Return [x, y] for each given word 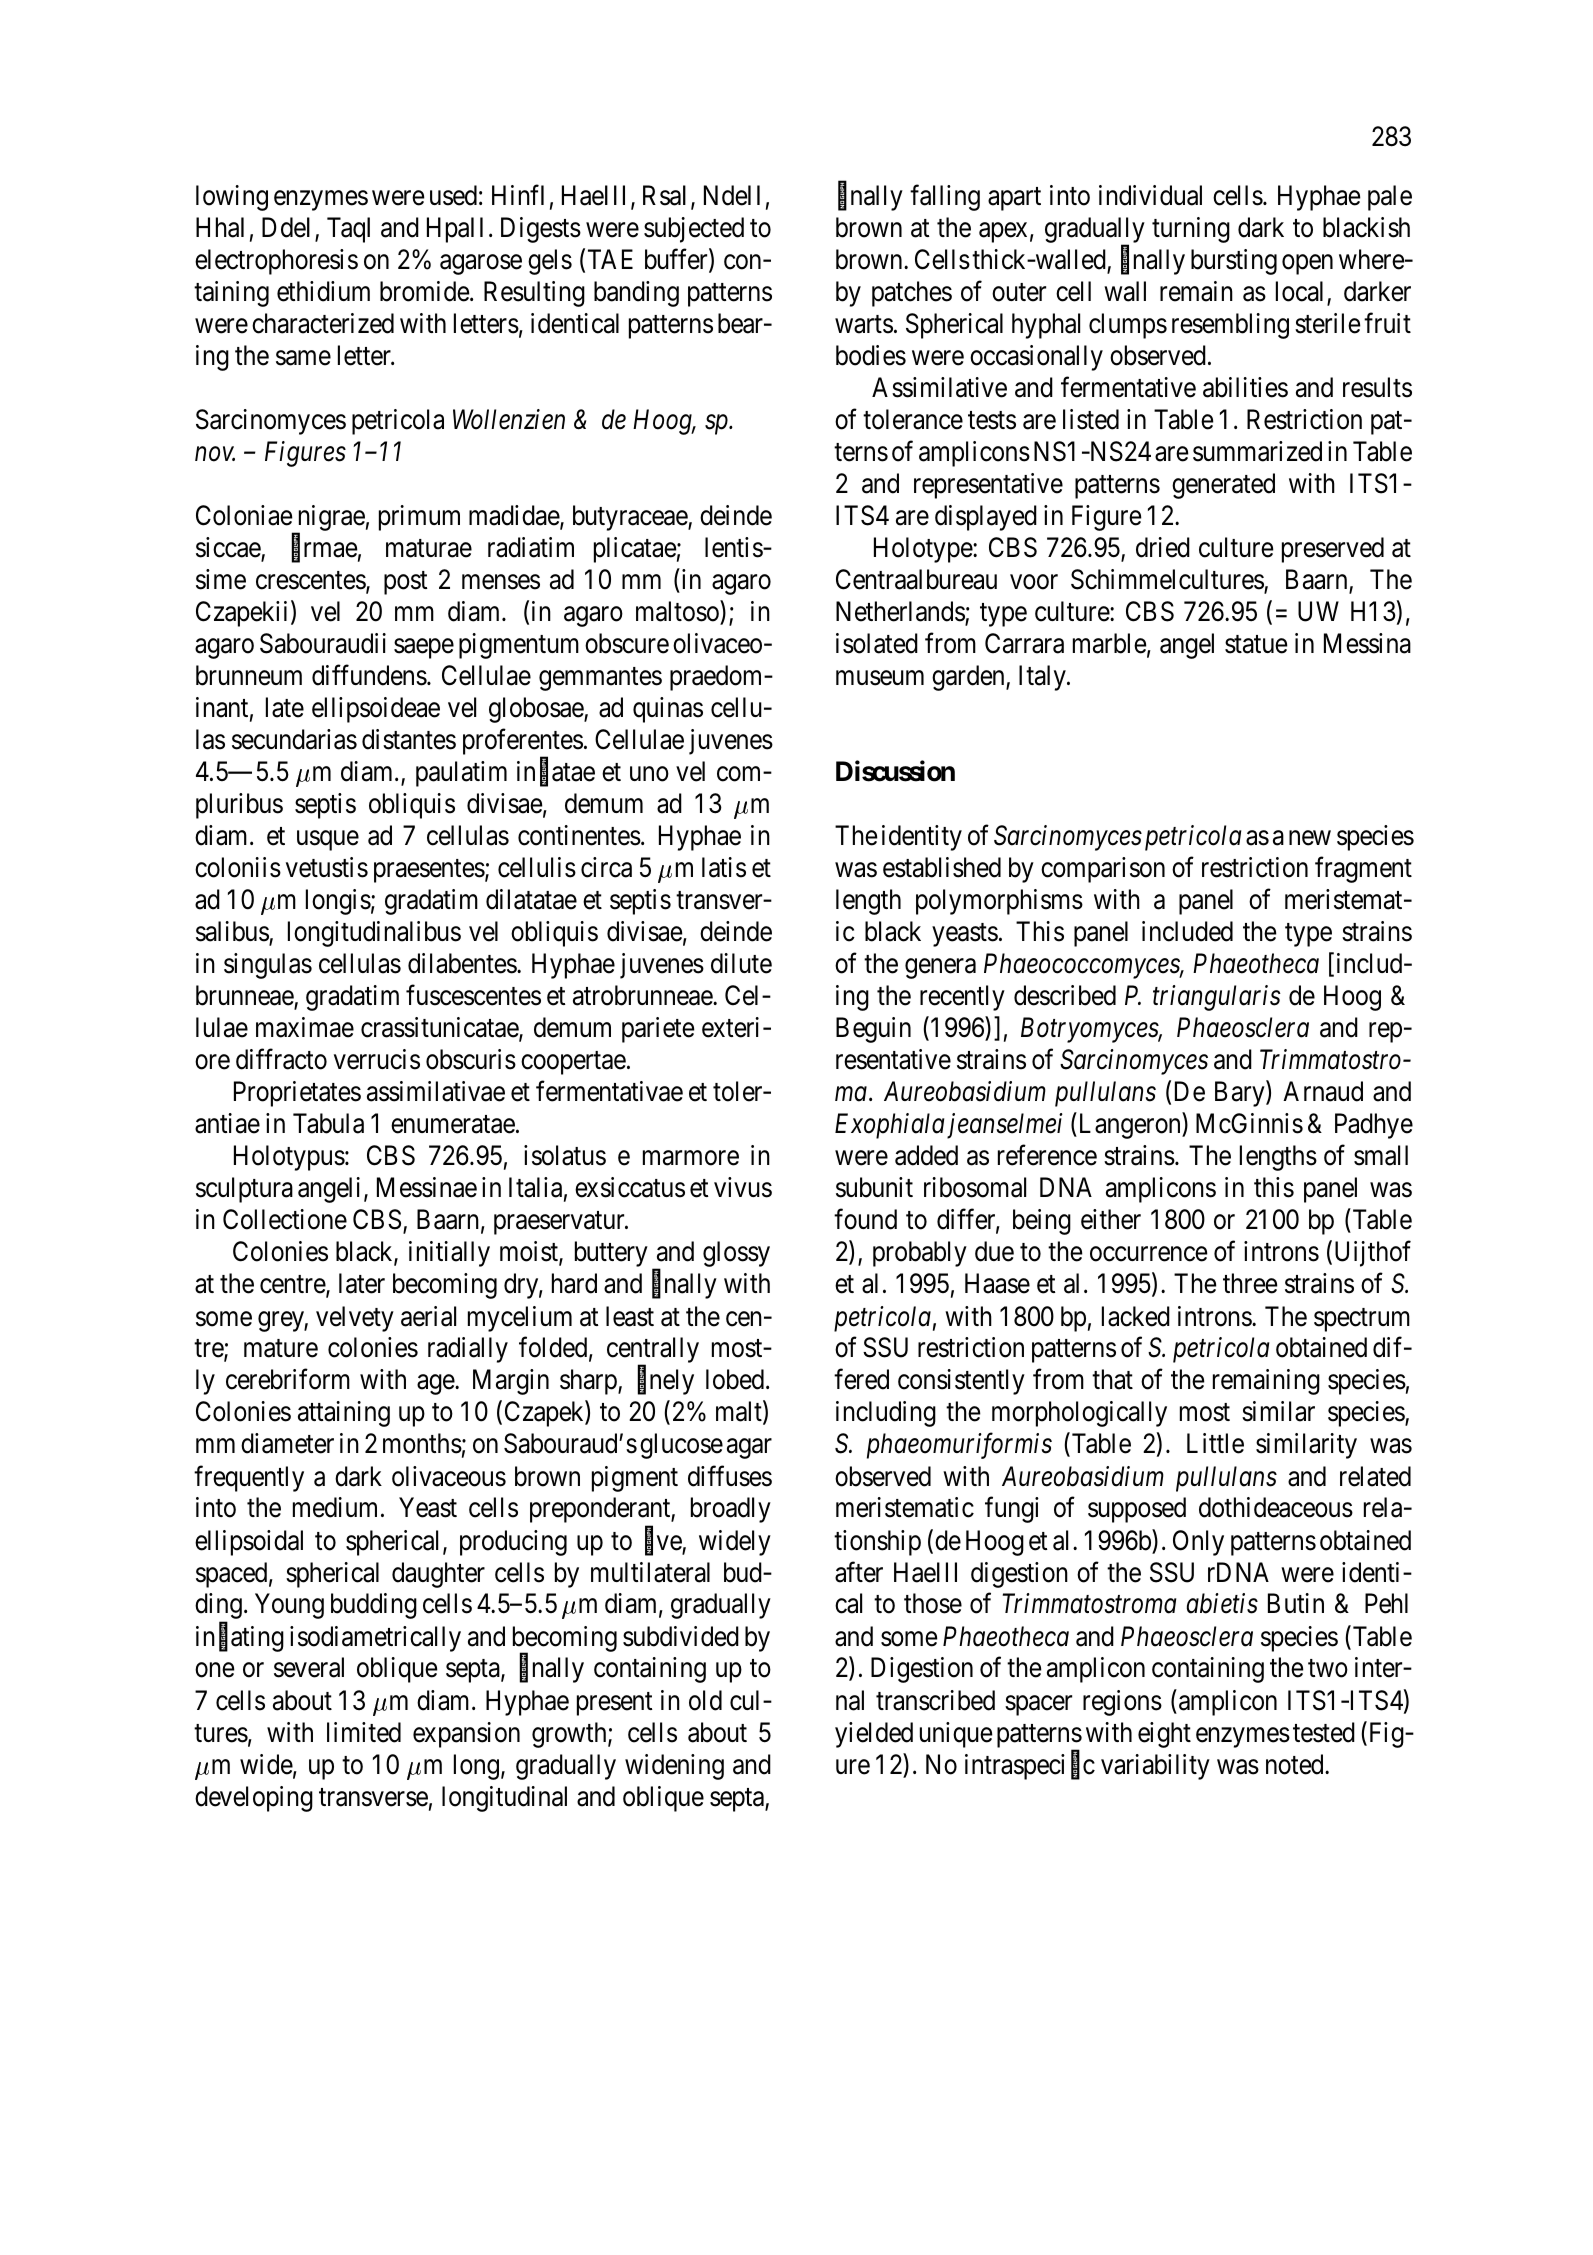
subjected [694, 230]
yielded [874, 1735]
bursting [1234, 262]
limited [364, 1732]
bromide [425, 291]
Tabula [328, 1123]
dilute [741, 963]
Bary [1241, 1094]
